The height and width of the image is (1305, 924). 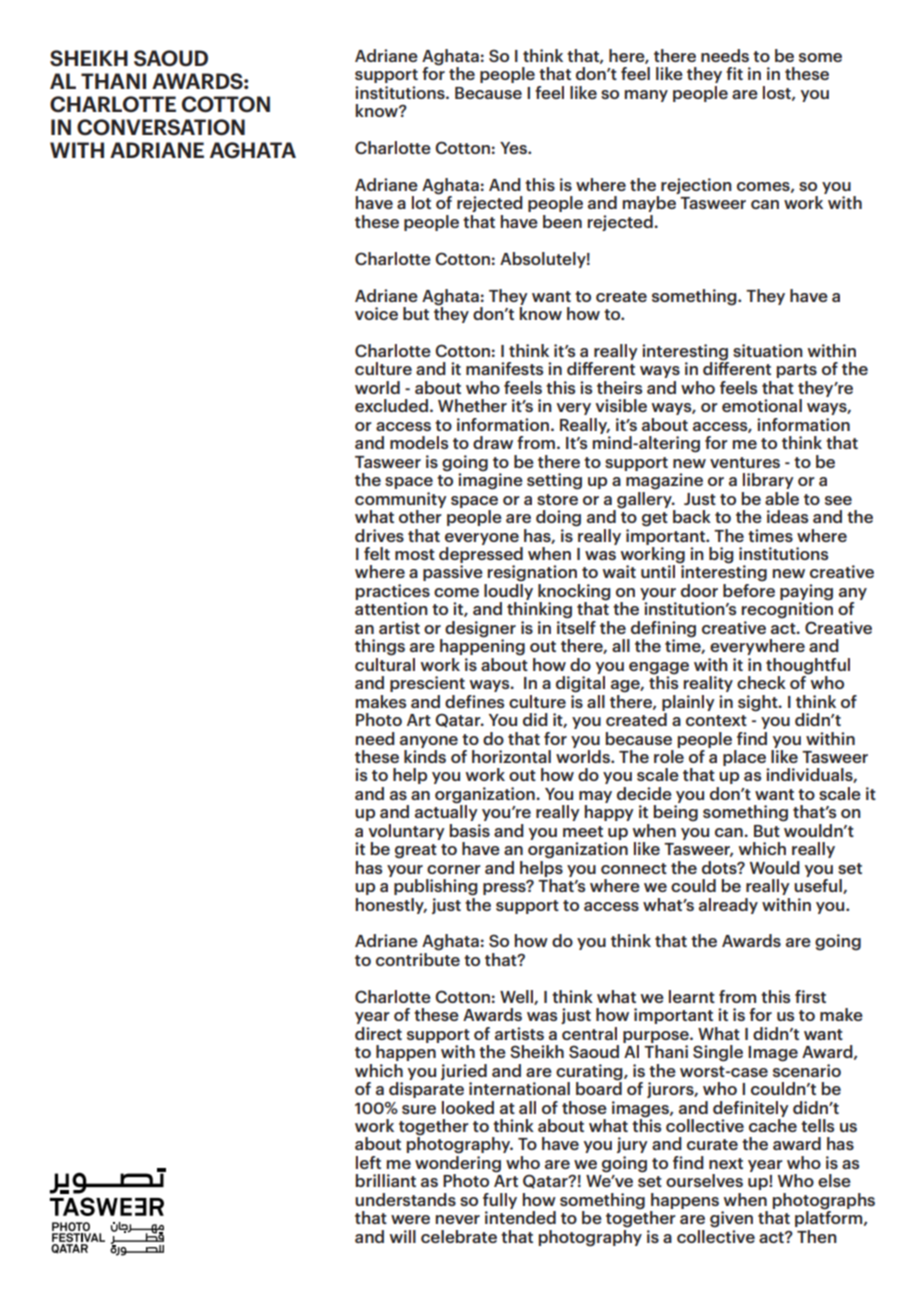 What do you see at coordinates (514, 148) in the image?
I see `Yes` at bounding box center [514, 148].
